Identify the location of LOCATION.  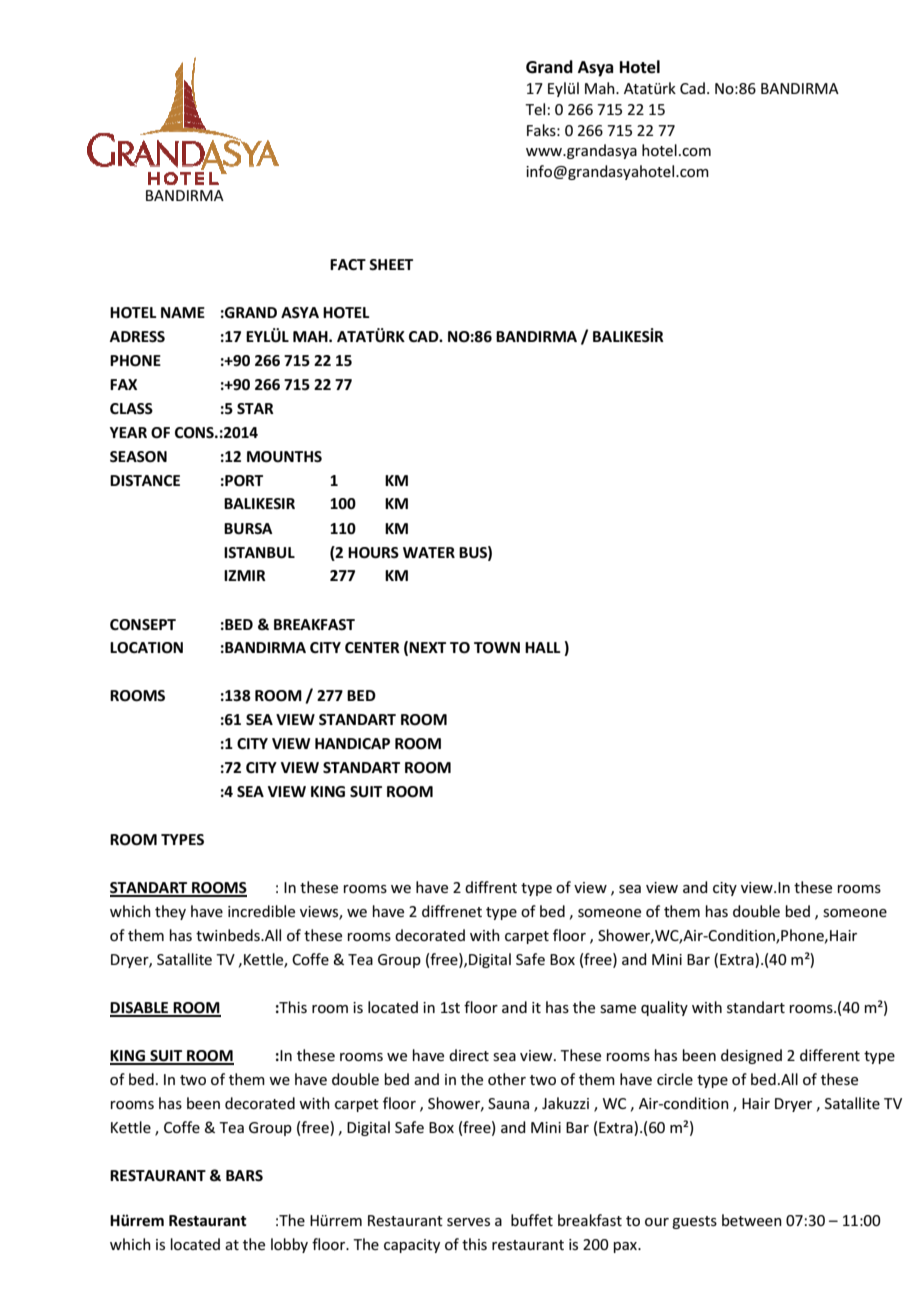
(146, 648).
